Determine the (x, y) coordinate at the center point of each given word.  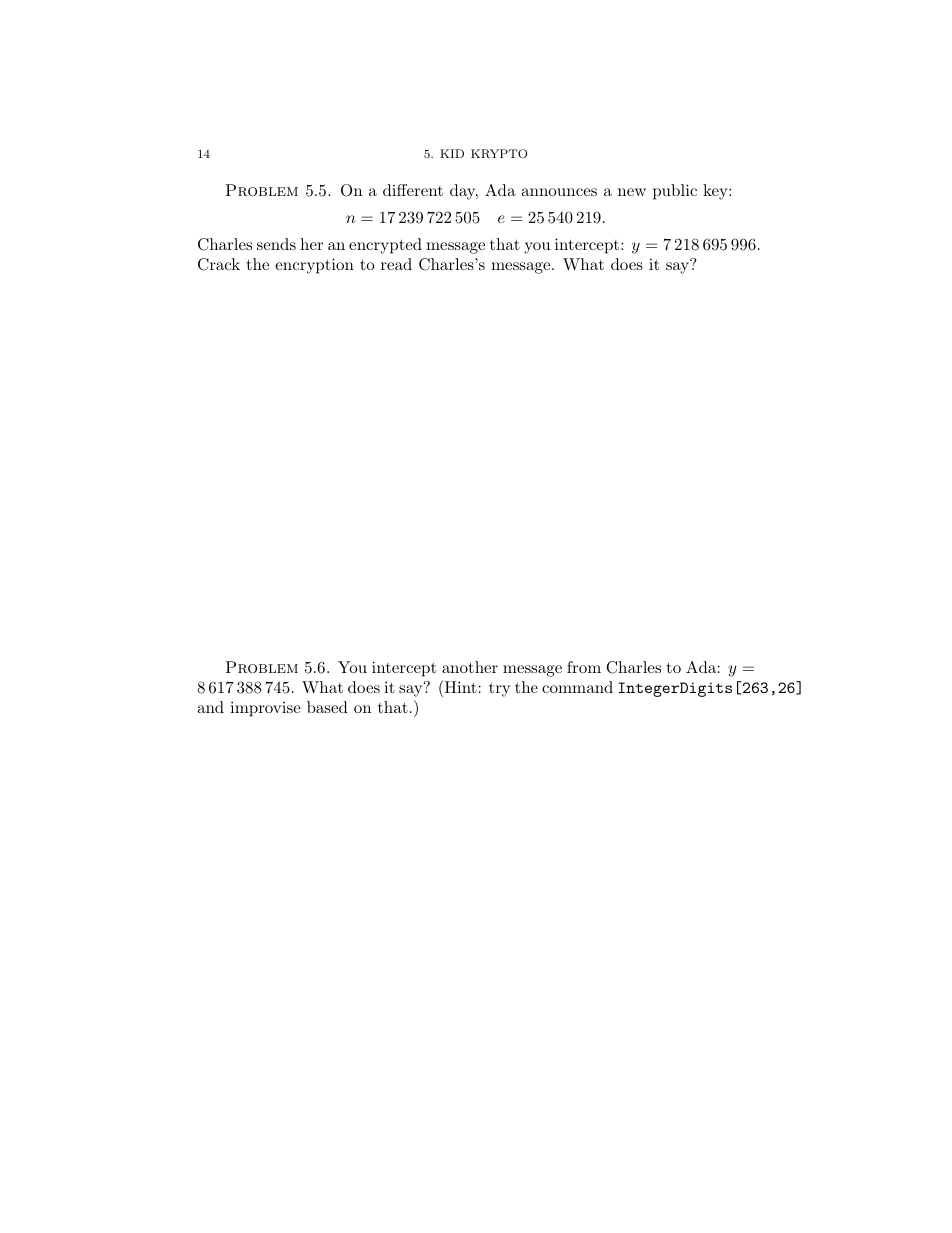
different (413, 190)
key (716, 192)
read (396, 264)
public (675, 192)
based (327, 707)
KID (452, 153)
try (499, 690)
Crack (219, 264)
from (584, 667)
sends (276, 244)
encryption (314, 266)
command (577, 687)
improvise (265, 709)
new (632, 192)
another (470, 667)
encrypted (385, 246)
